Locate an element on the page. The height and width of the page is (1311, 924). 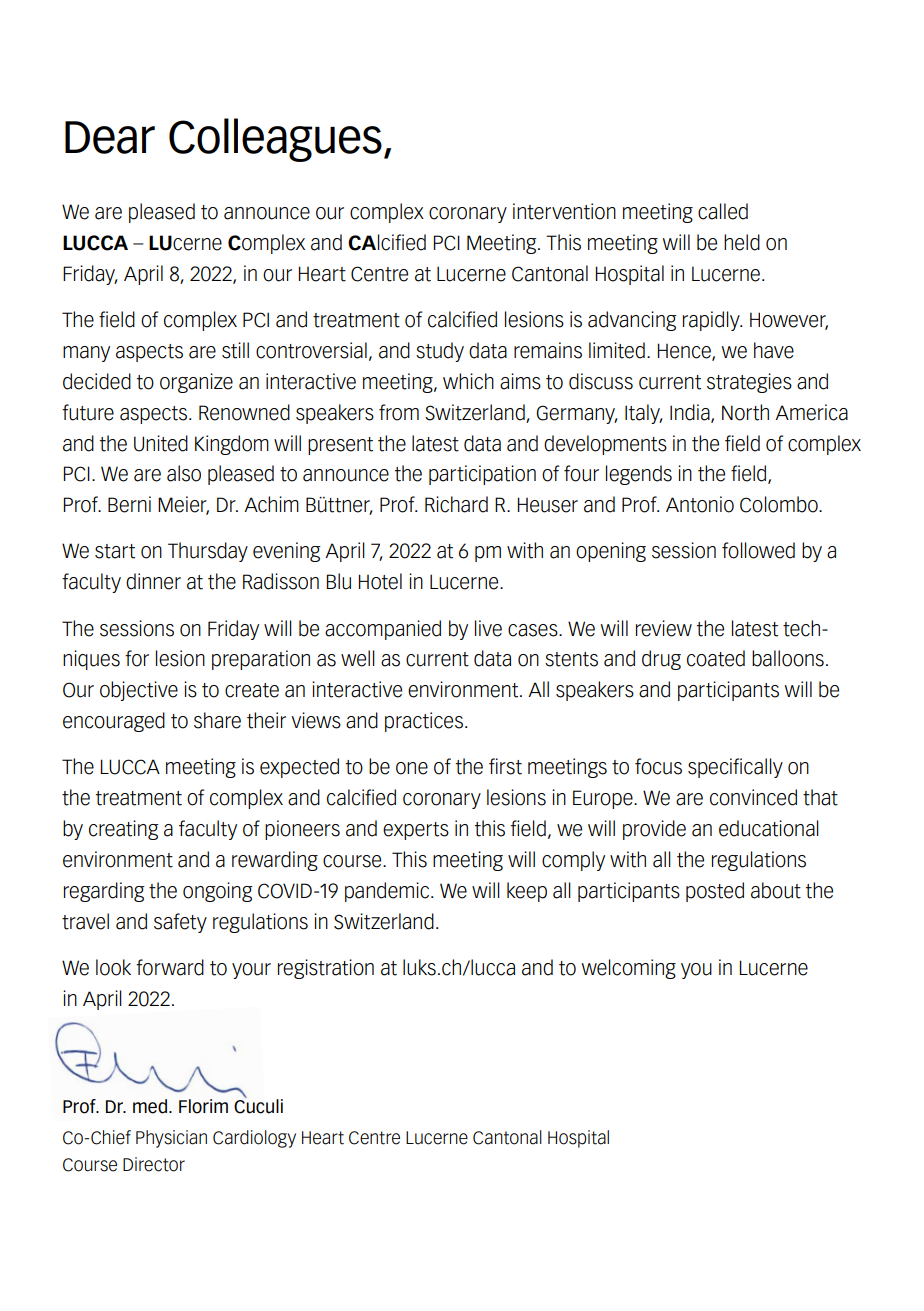
called is located at coordinates (723, 211).
